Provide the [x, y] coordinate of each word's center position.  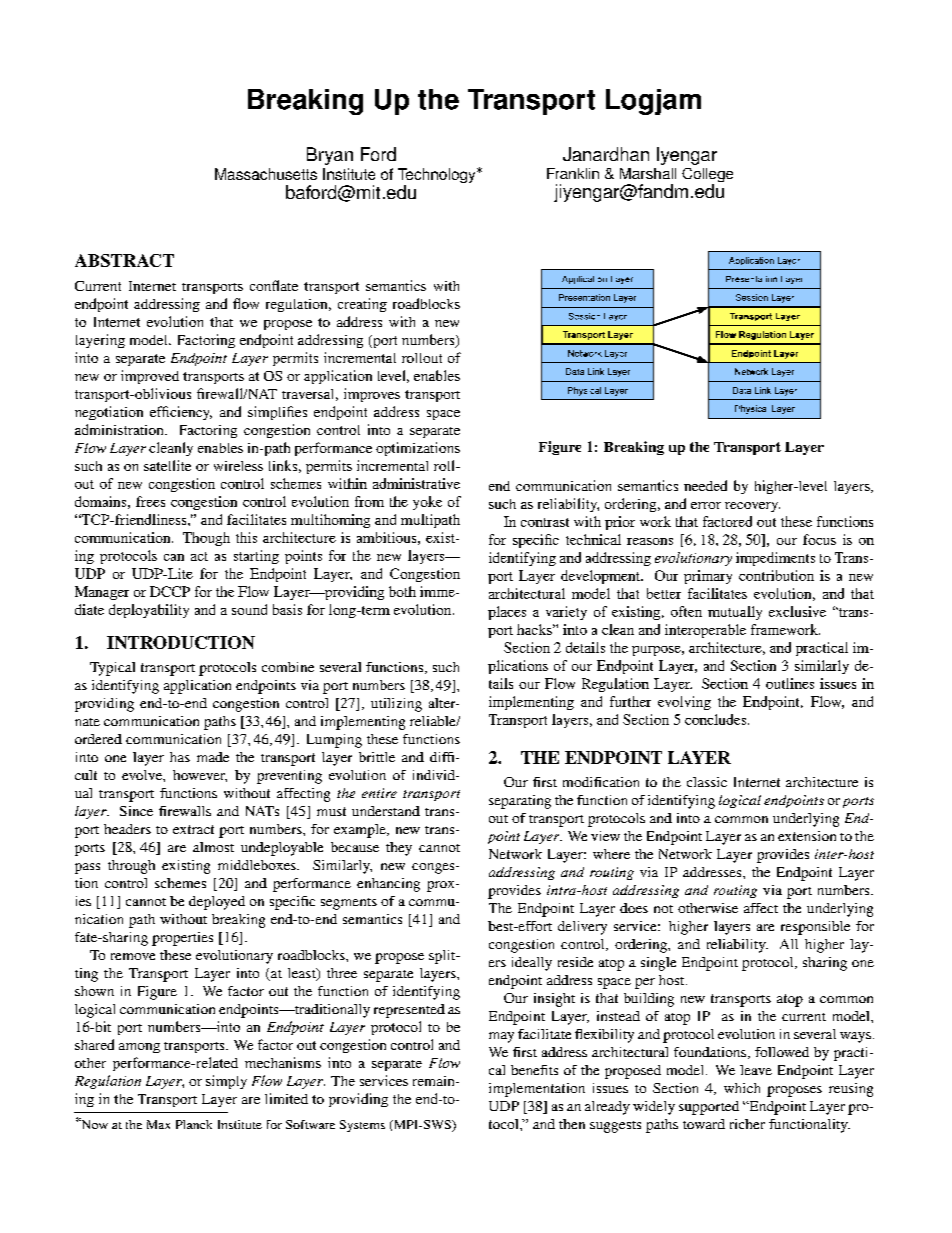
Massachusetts [266, 174]
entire [379, 793]
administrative [416, 483]
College [707, 176]
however [200, 776]
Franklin [573, 173]
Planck [194, 1124]
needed [705, 485]
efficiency [181, 413]
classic [707, 782]
